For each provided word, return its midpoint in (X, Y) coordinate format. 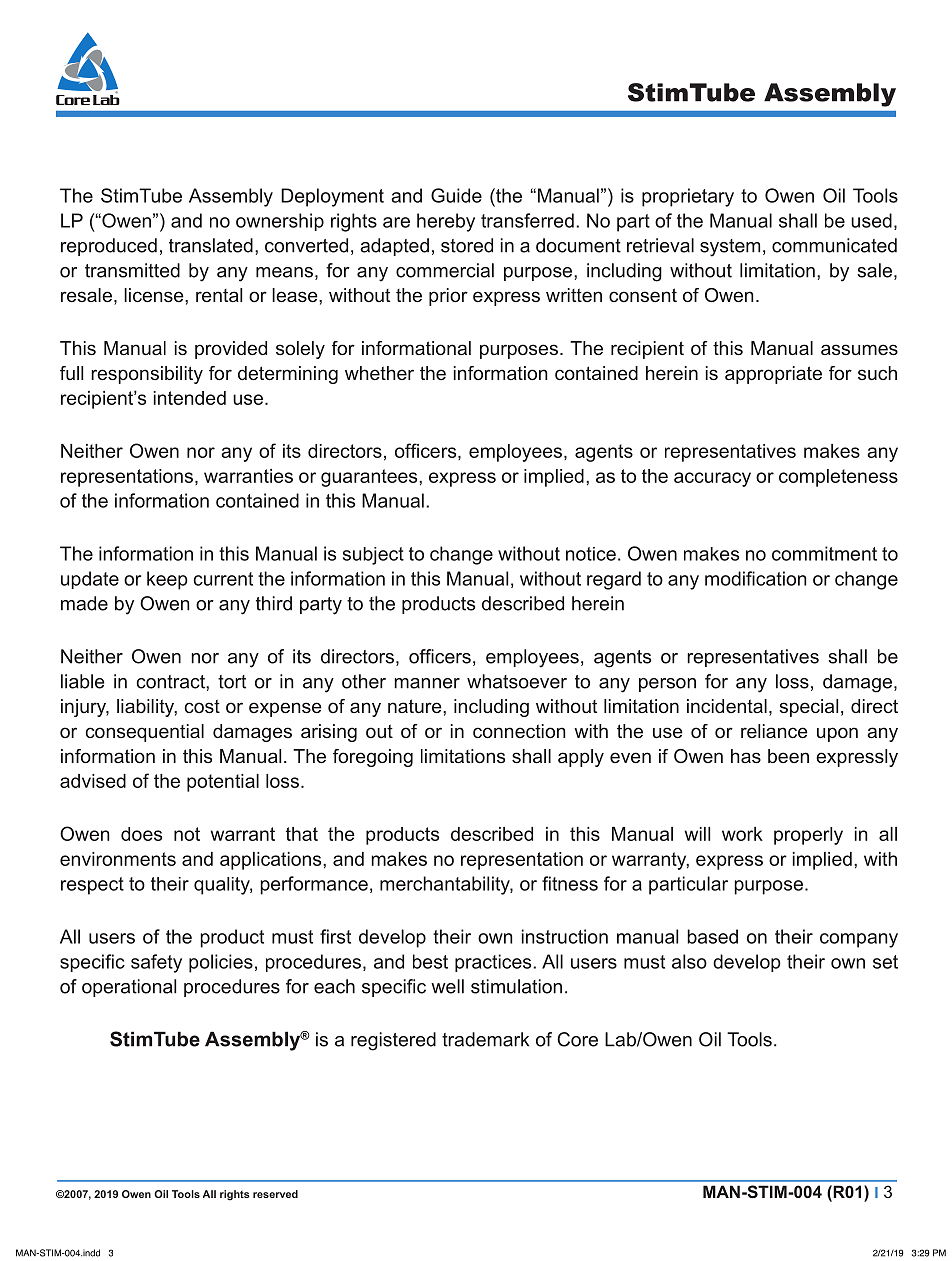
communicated (834, 245)
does (141, 834)
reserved (275, 1194)
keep (167, 580)
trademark (485, 1039)
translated (211, 245)
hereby (446, 222)
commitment (824, 553)
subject (373, 556)
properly (808, 836)
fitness (570, 883)
